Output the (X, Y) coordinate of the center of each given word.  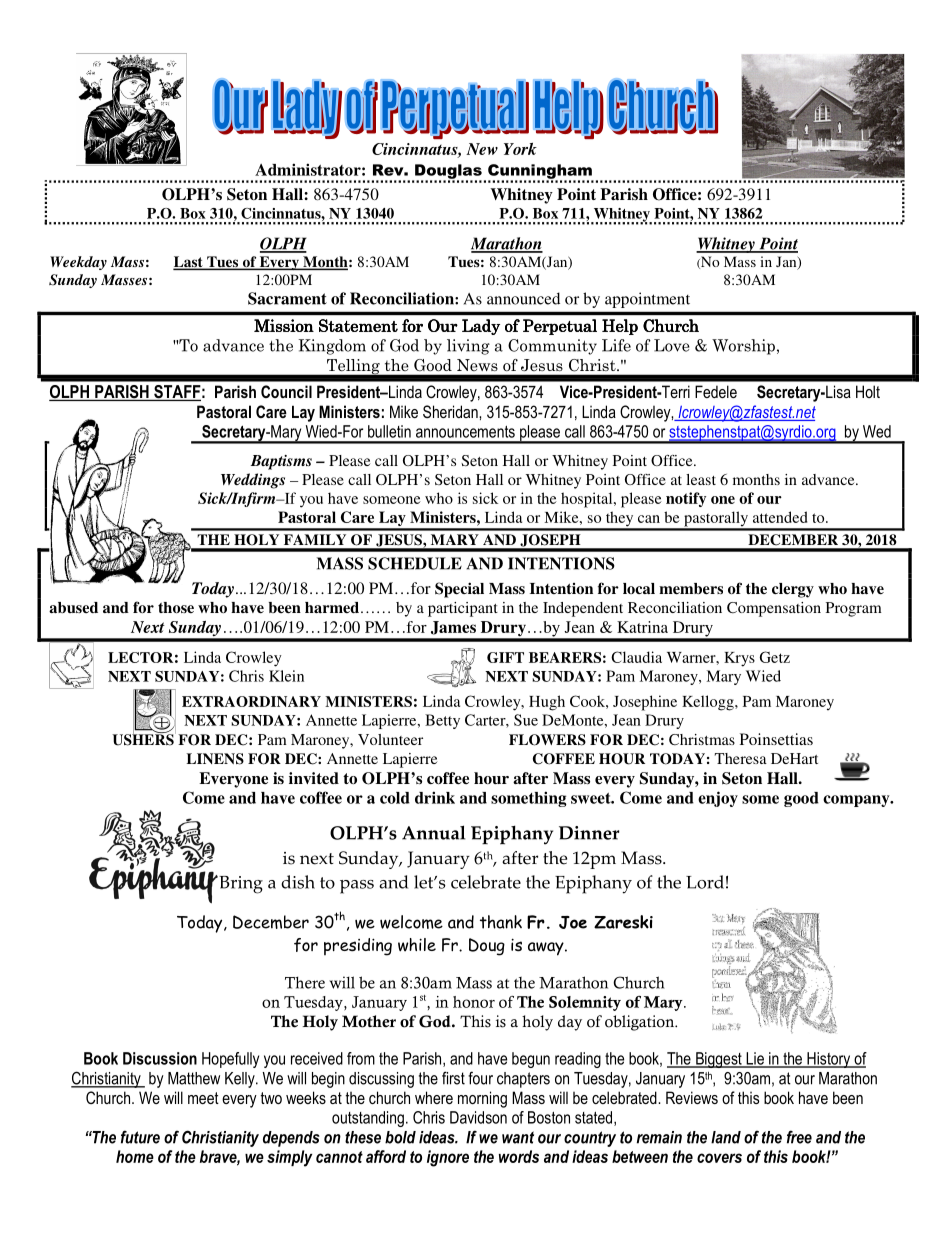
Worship (743, 347)
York (520, 149)
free (799, 1137)
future (140, 1137)
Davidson (478, 1117)
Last (189, 263)
